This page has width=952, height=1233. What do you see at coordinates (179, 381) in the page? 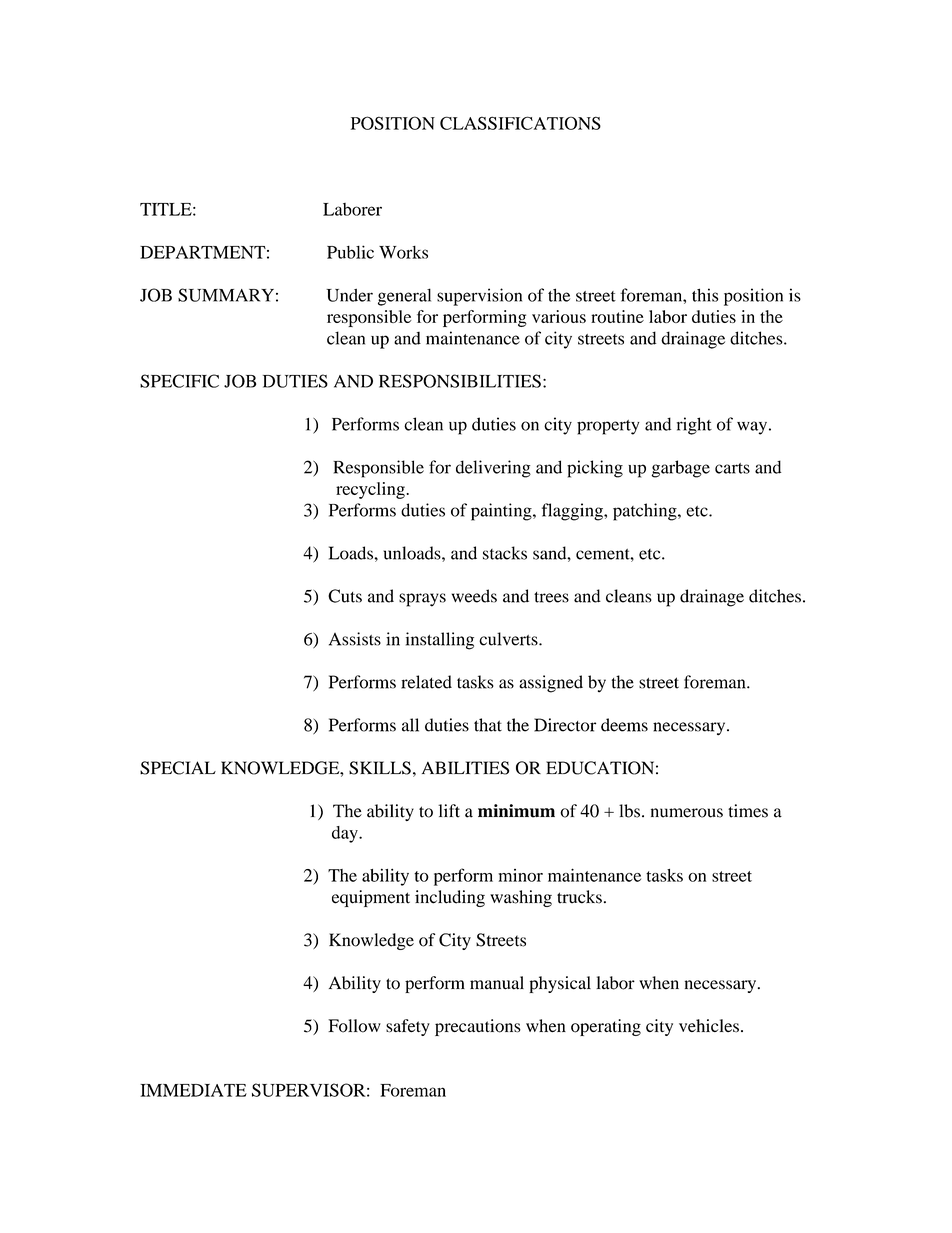
I see `SPECIFIC` at bounding box center [179, 381].
